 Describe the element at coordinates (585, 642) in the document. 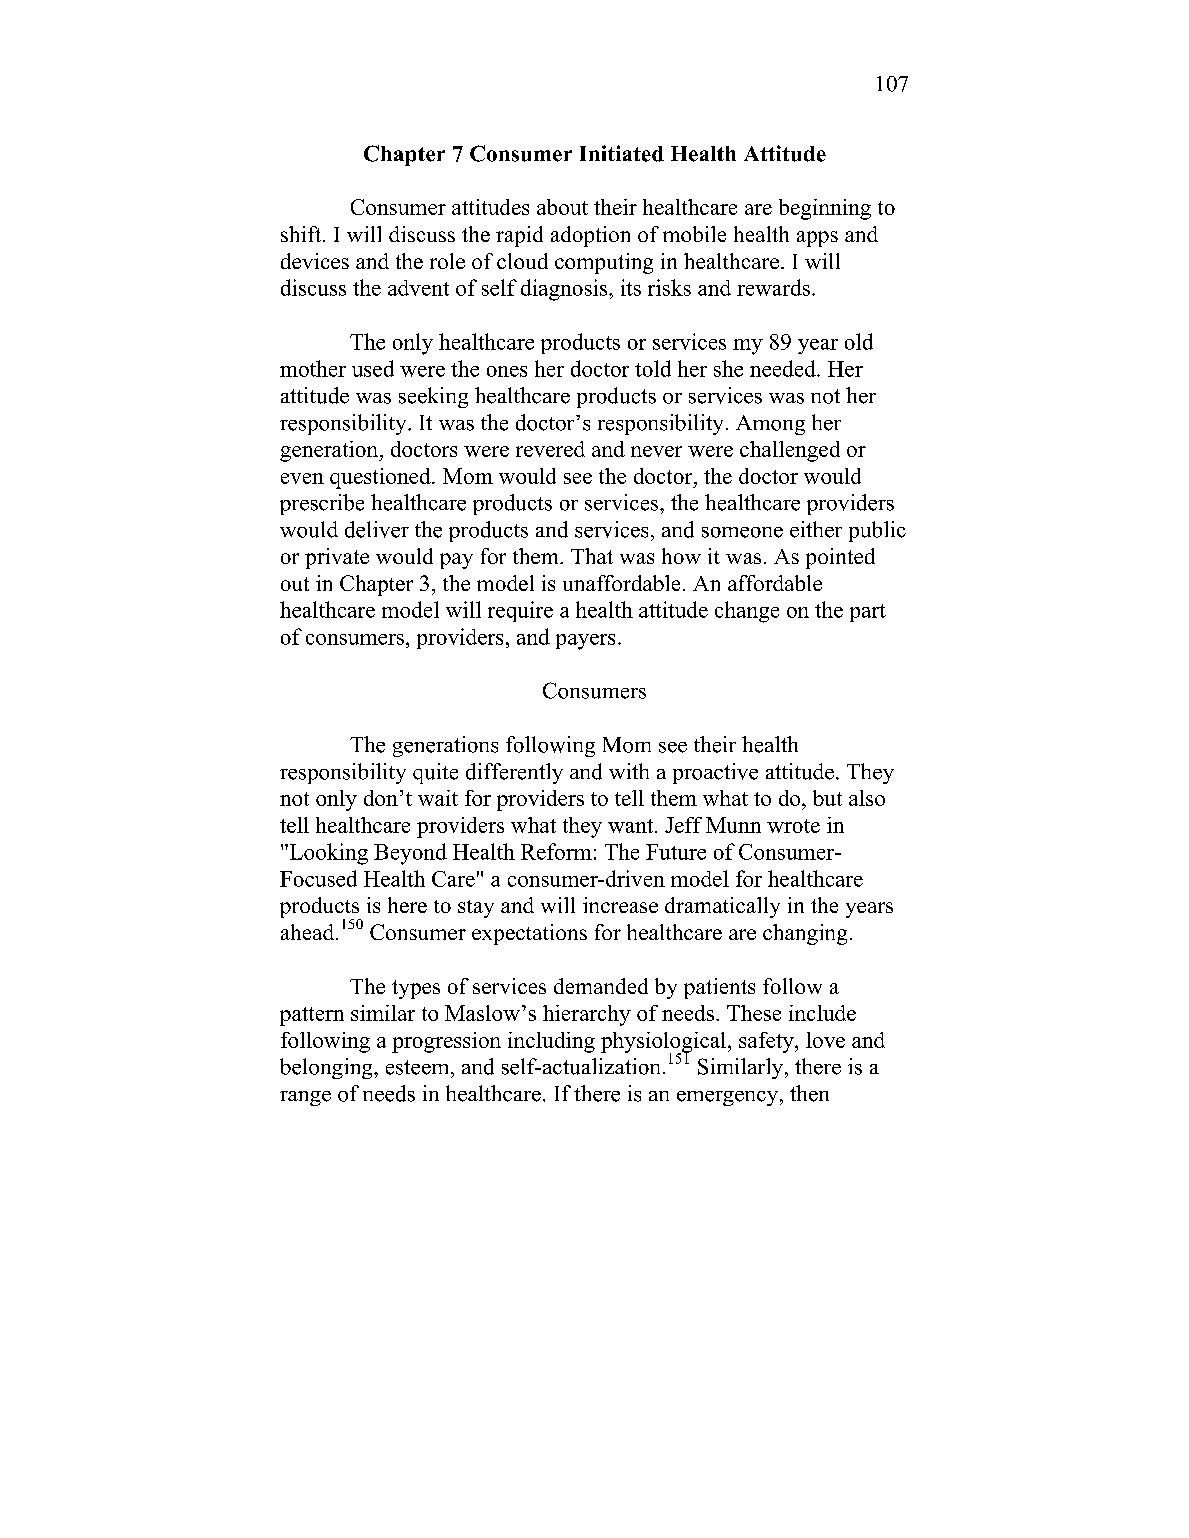

I see `payers` at that location.
